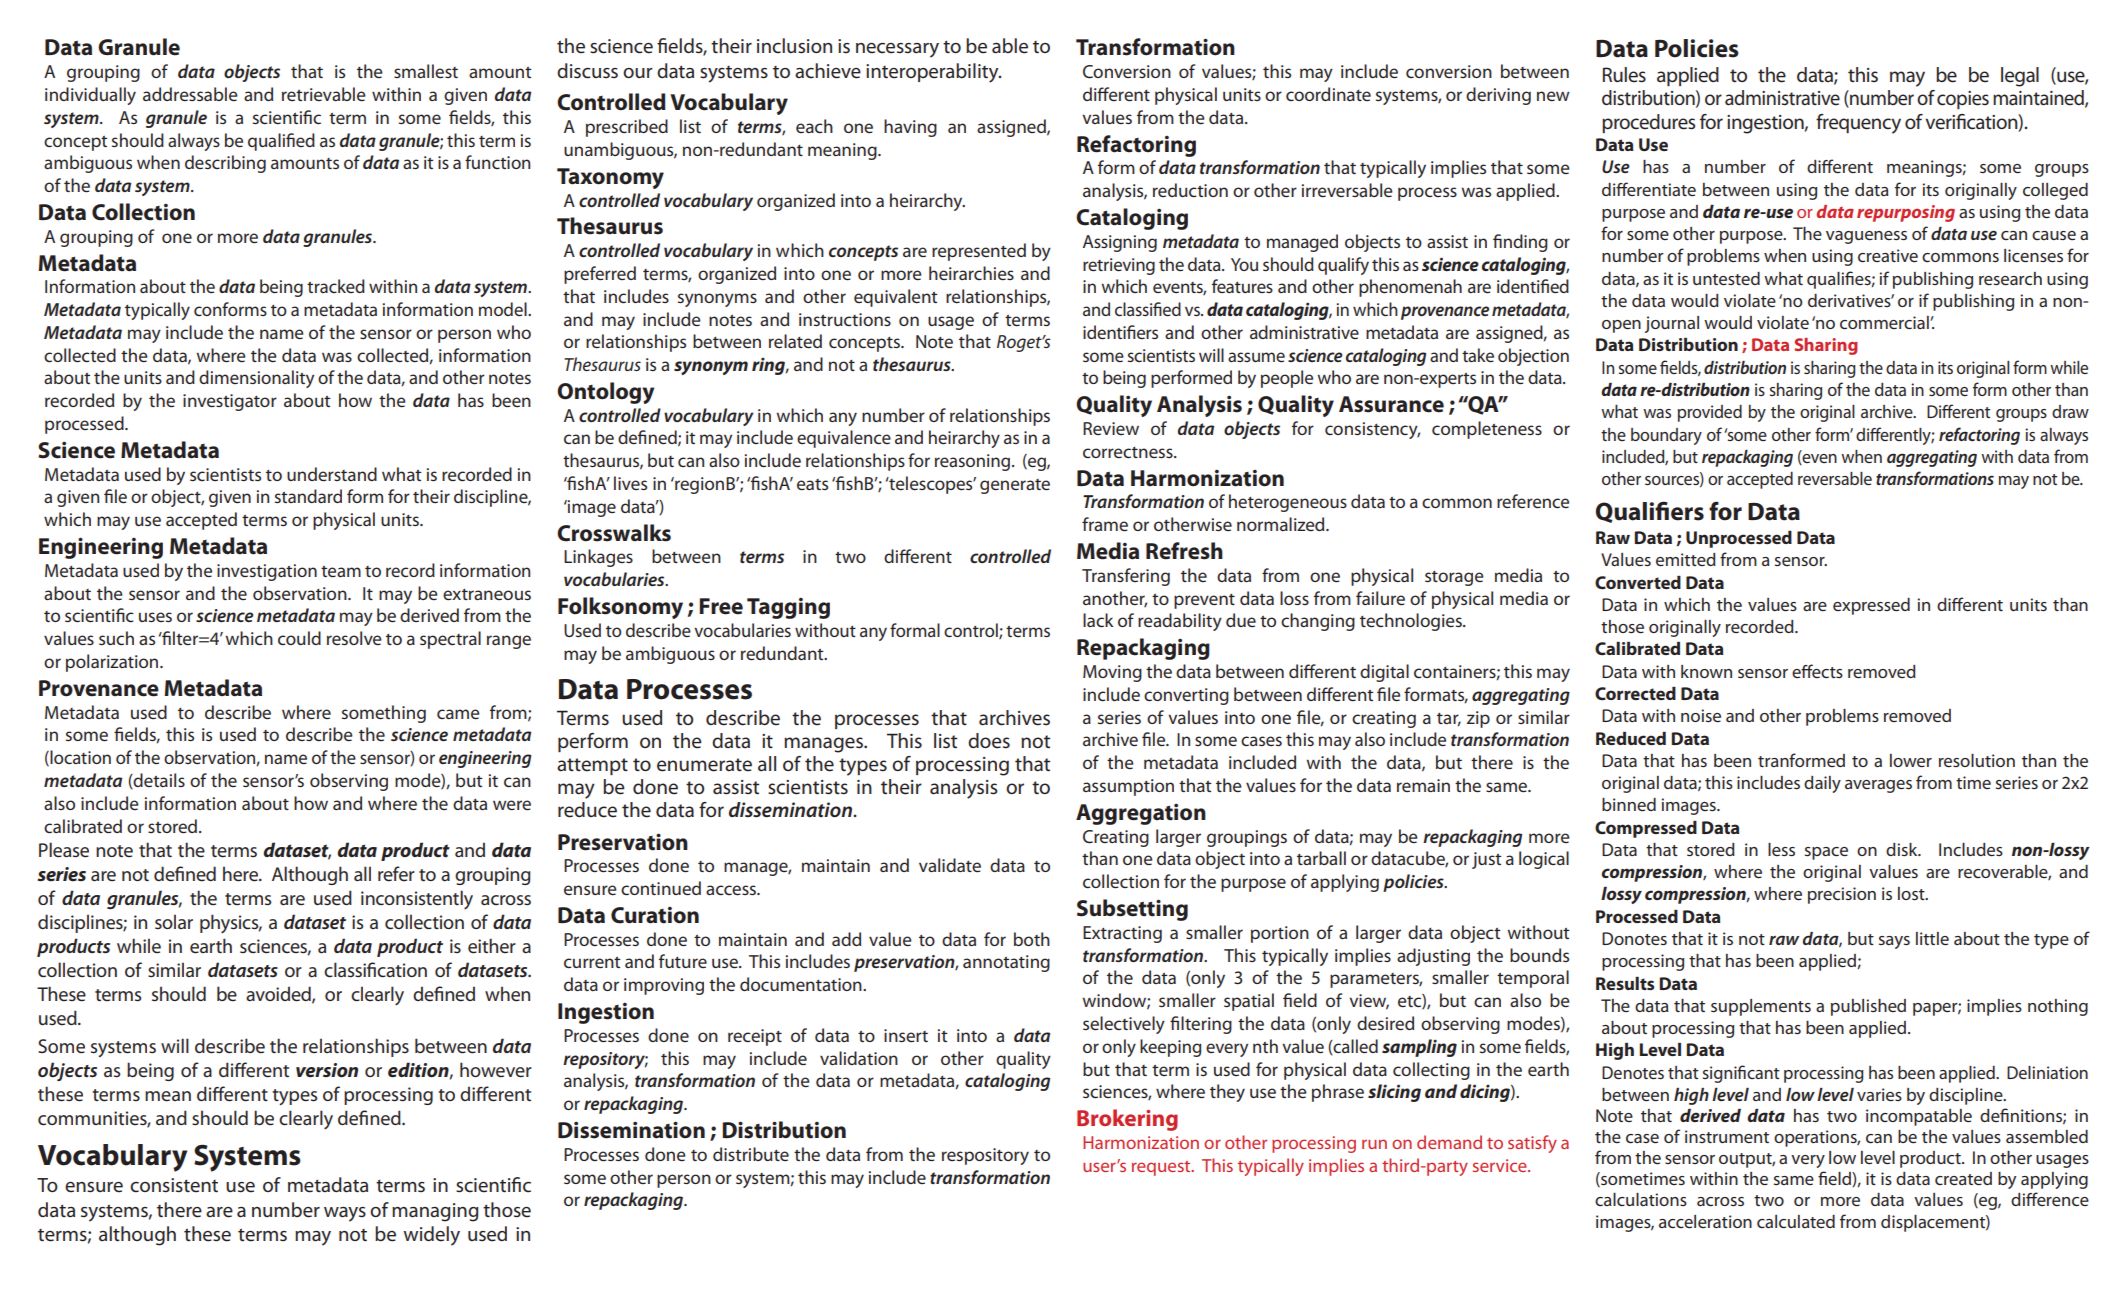 The height and width of the page is (1291, 2127). I want to click on commercial, so click(1885, 322).
